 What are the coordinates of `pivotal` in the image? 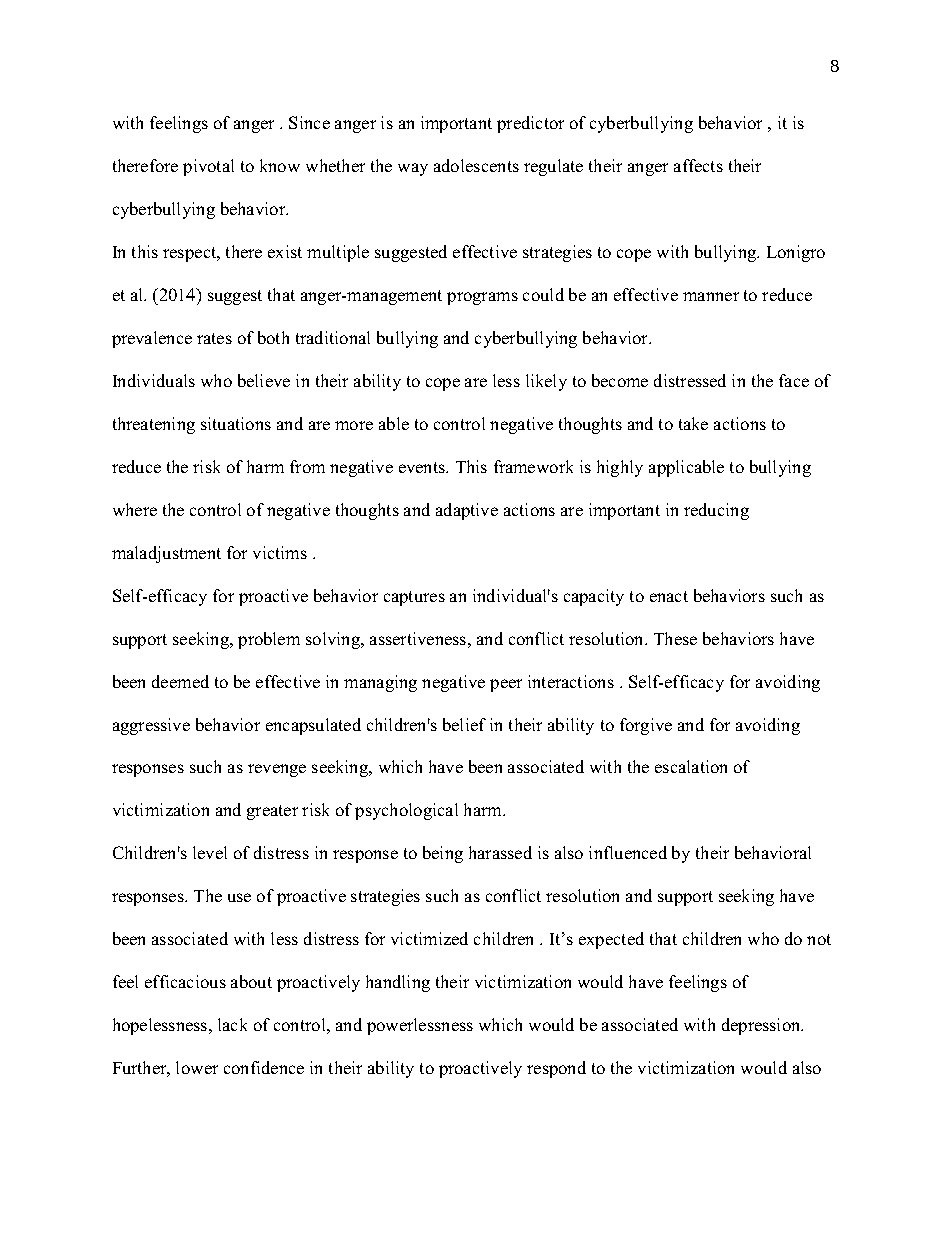 It's located at (208, 167).
